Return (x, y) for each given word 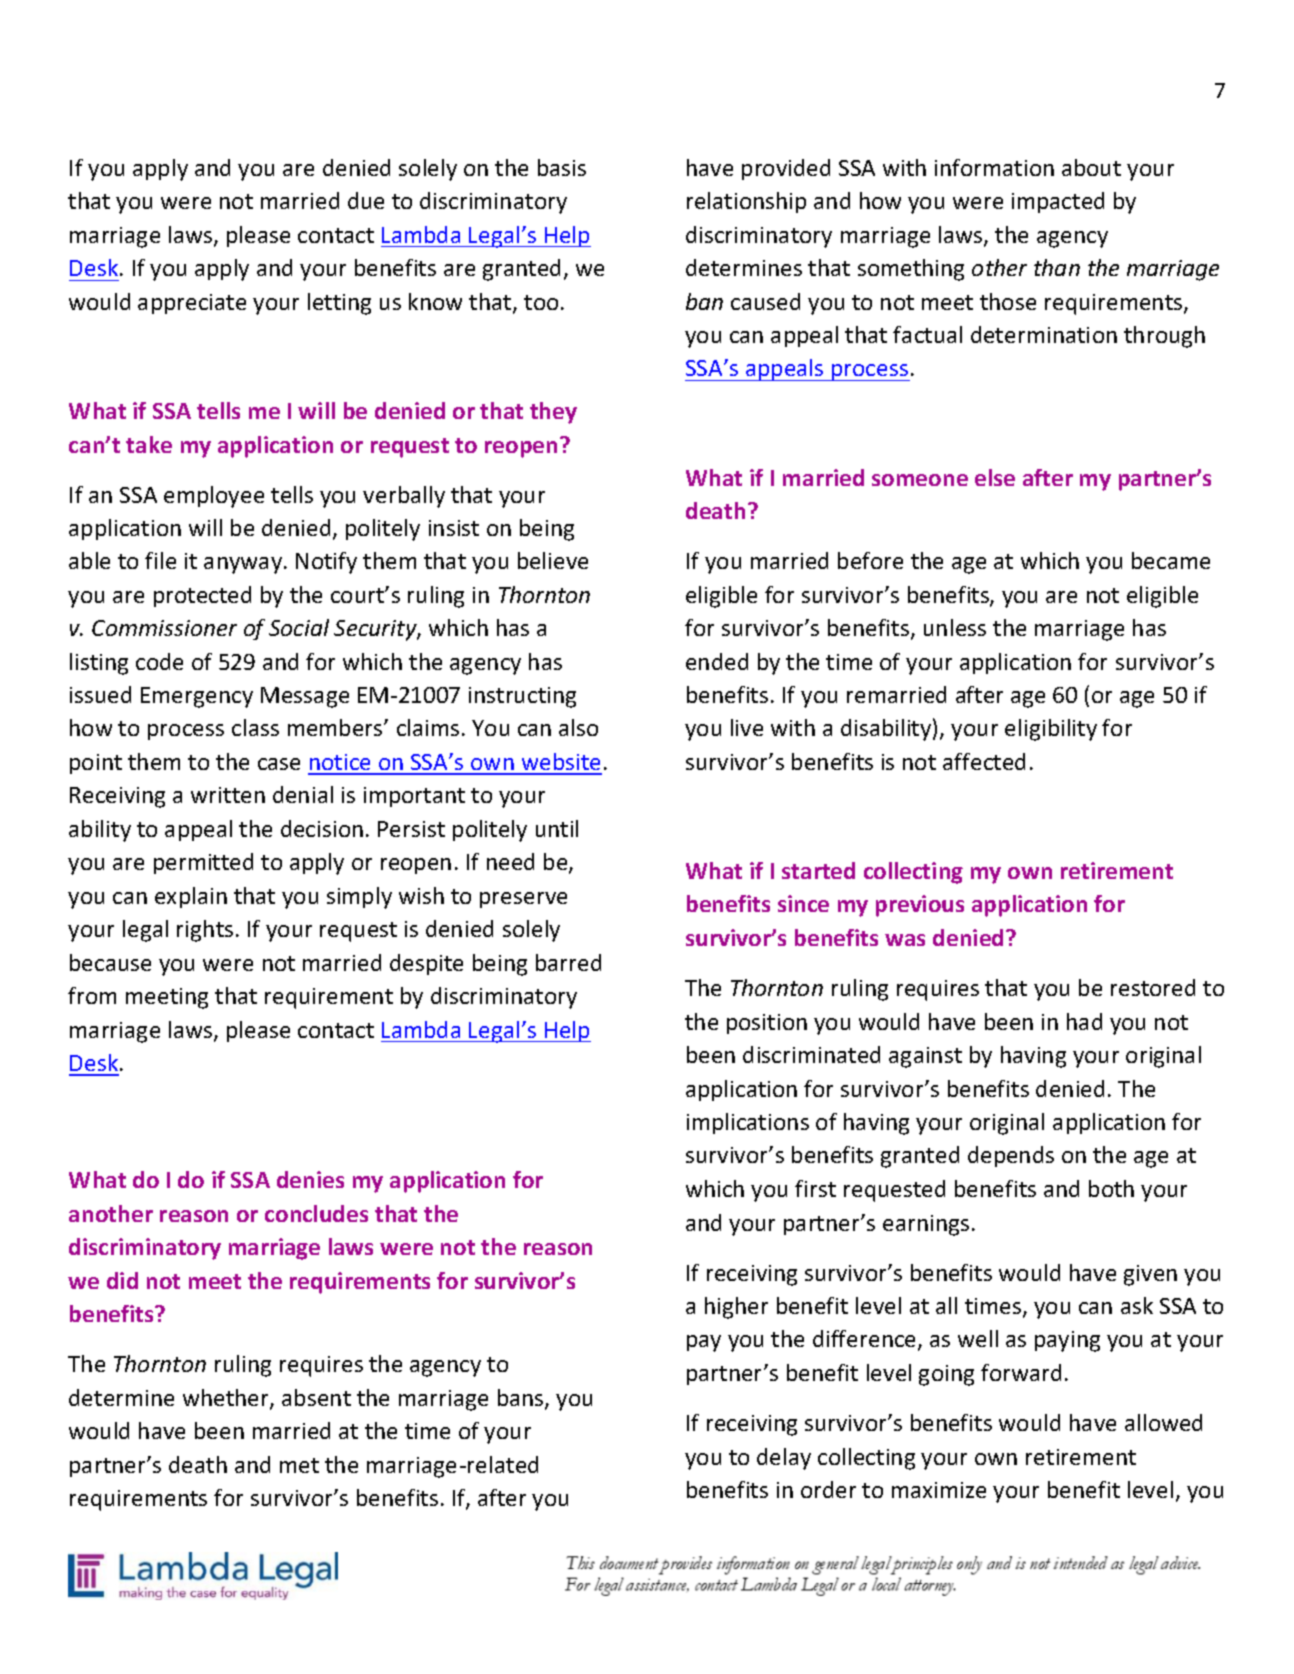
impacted (1058, 202)
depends (1011, 1156)
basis (562, 167)
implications (748, 1123)
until (557, 828)
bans (522, 1399)
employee (214, 497)
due (366, 200)
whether (227, 1399)
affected (984, 761)
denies (310, 1179)
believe (553, 560)
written (228, 795)
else (995, 477)
